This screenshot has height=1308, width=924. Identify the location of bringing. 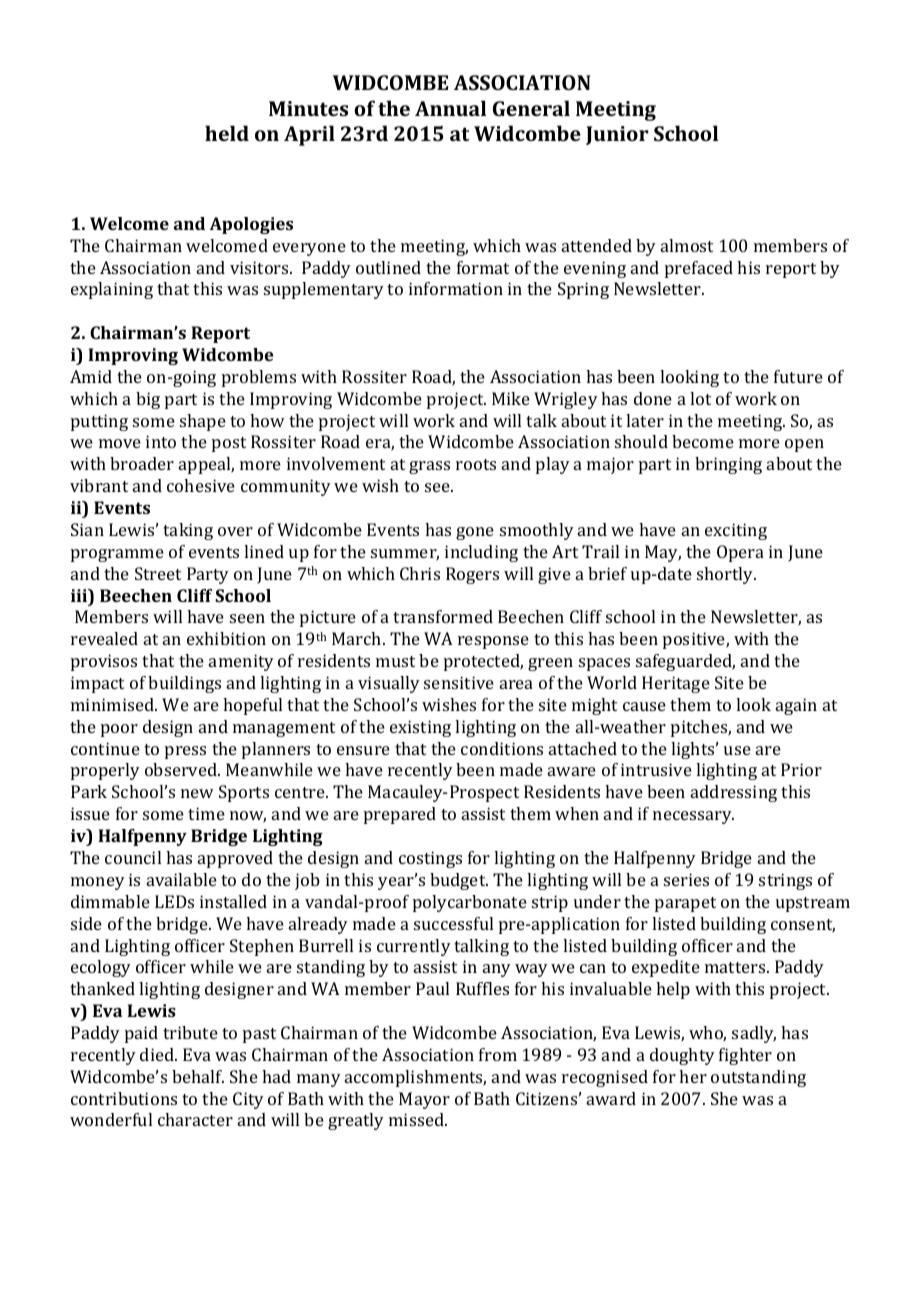
(728, 465).
